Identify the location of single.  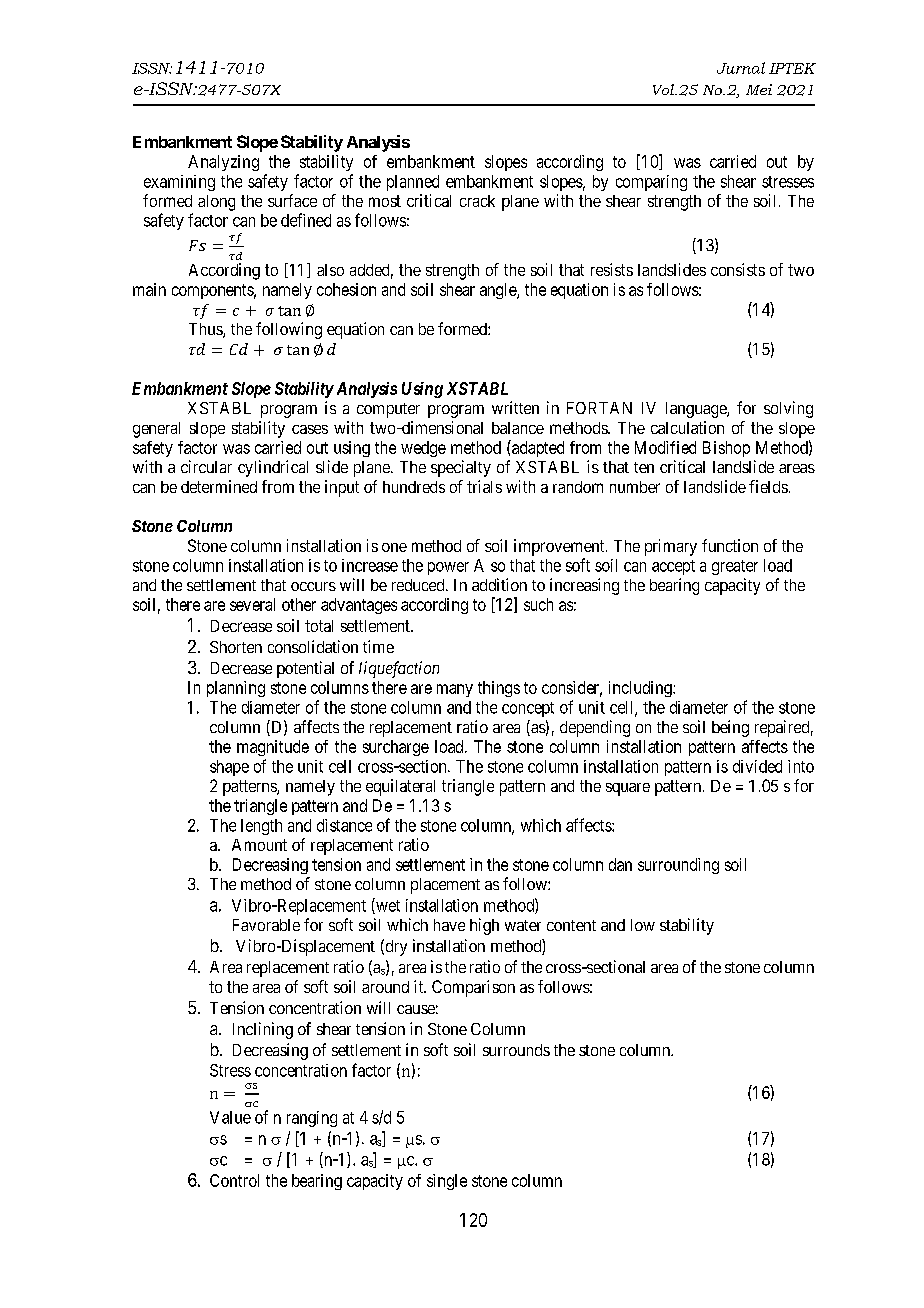
(447, 1182).
